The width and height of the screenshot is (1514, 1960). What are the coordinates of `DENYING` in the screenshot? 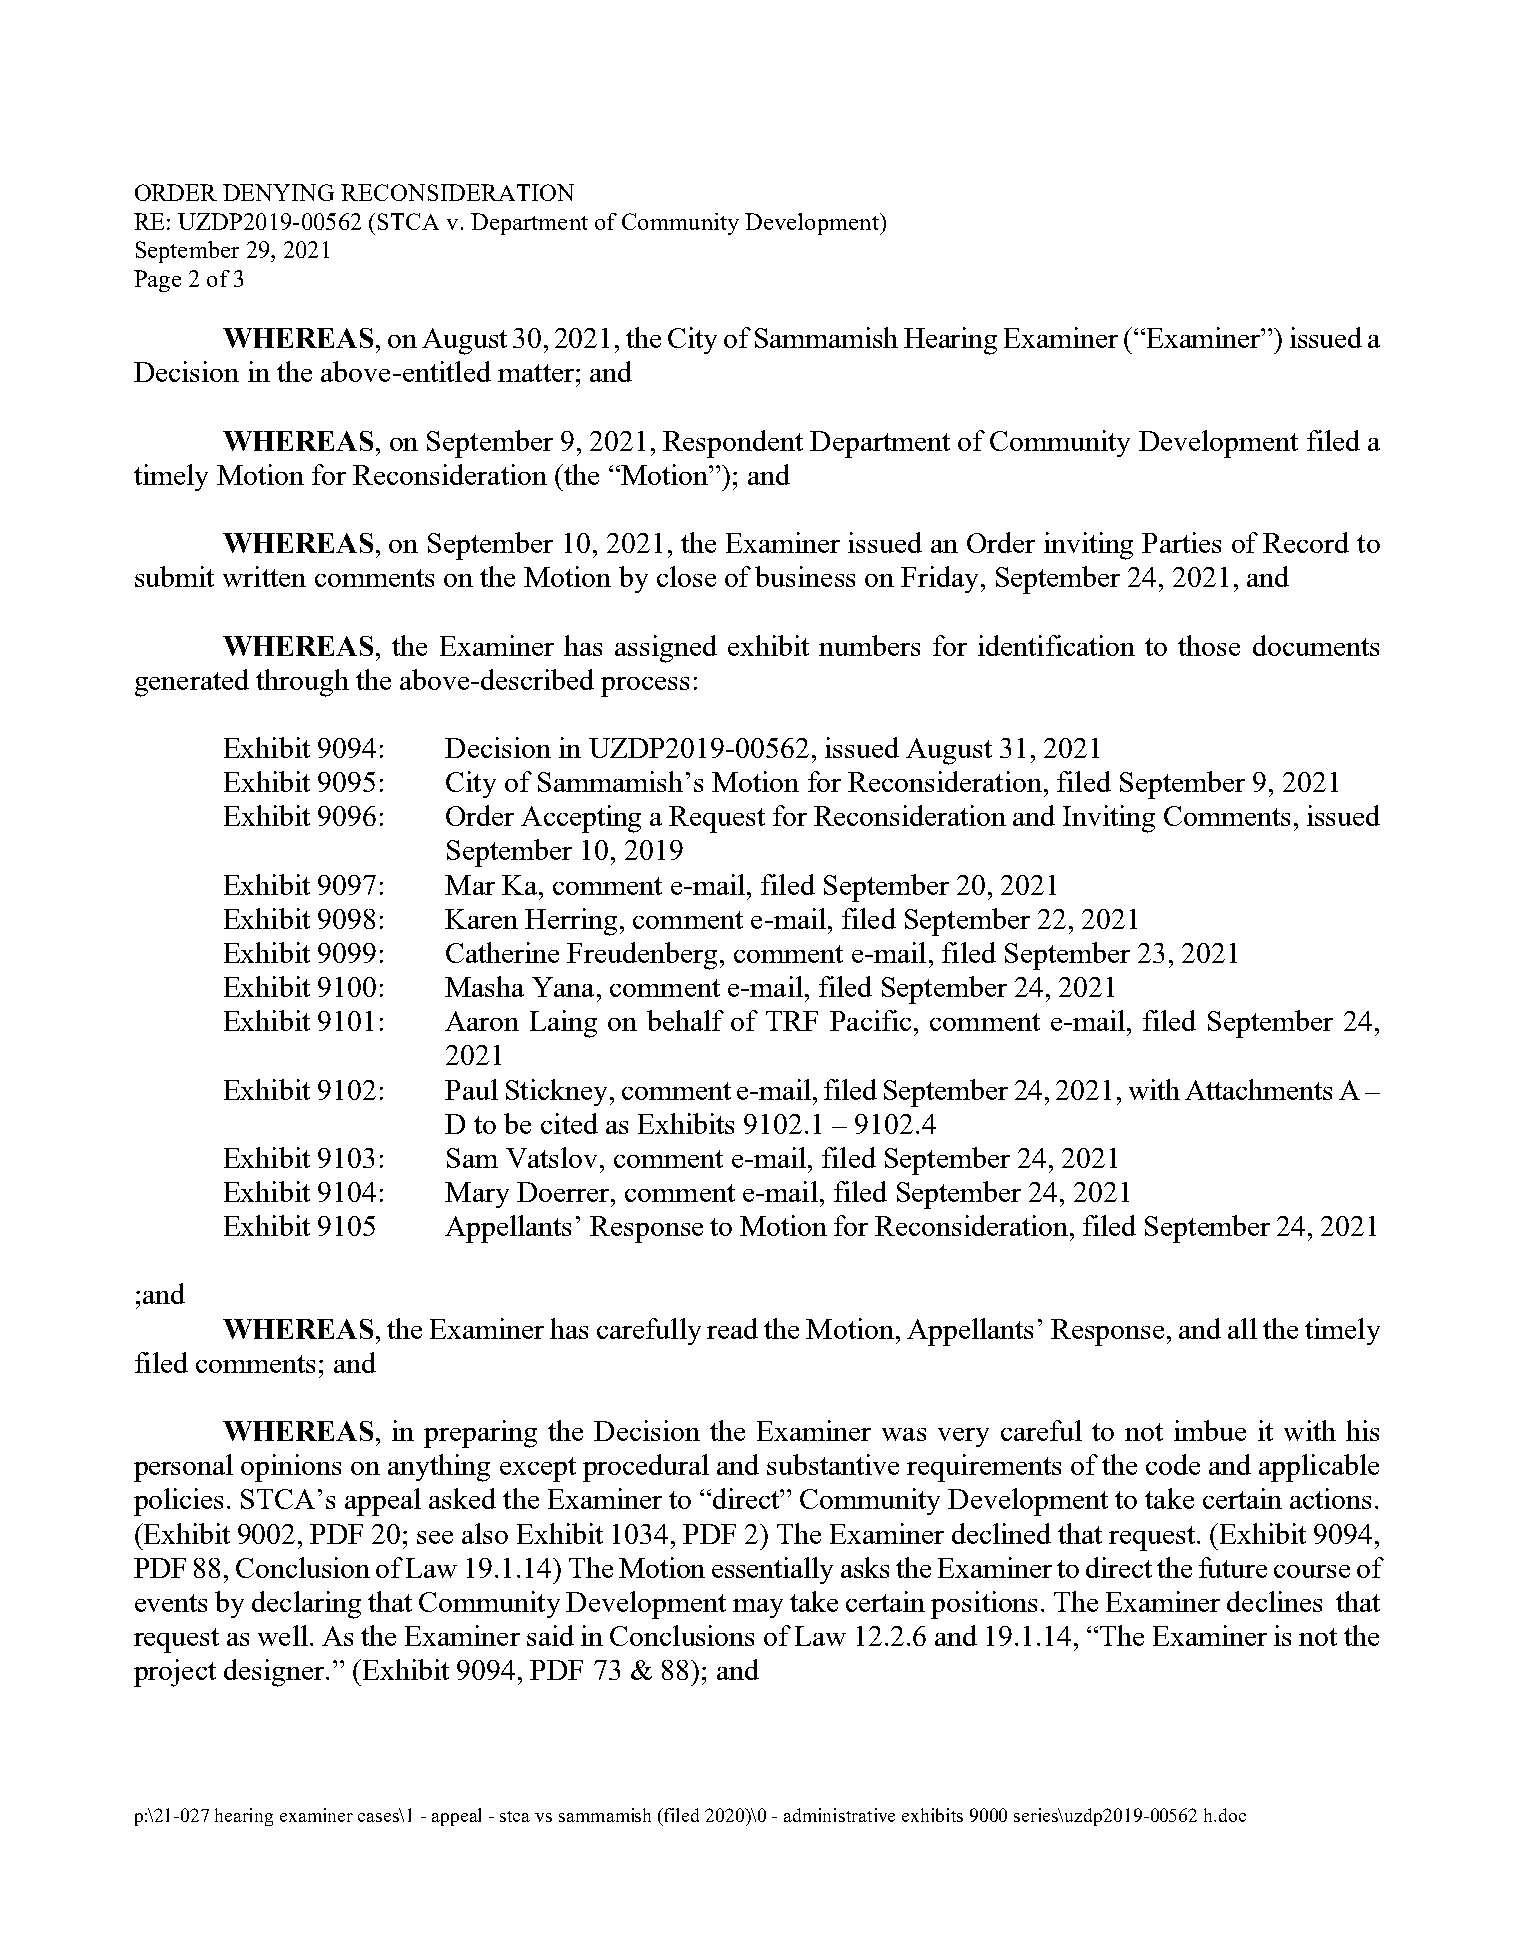 It's located at (278, 192).
